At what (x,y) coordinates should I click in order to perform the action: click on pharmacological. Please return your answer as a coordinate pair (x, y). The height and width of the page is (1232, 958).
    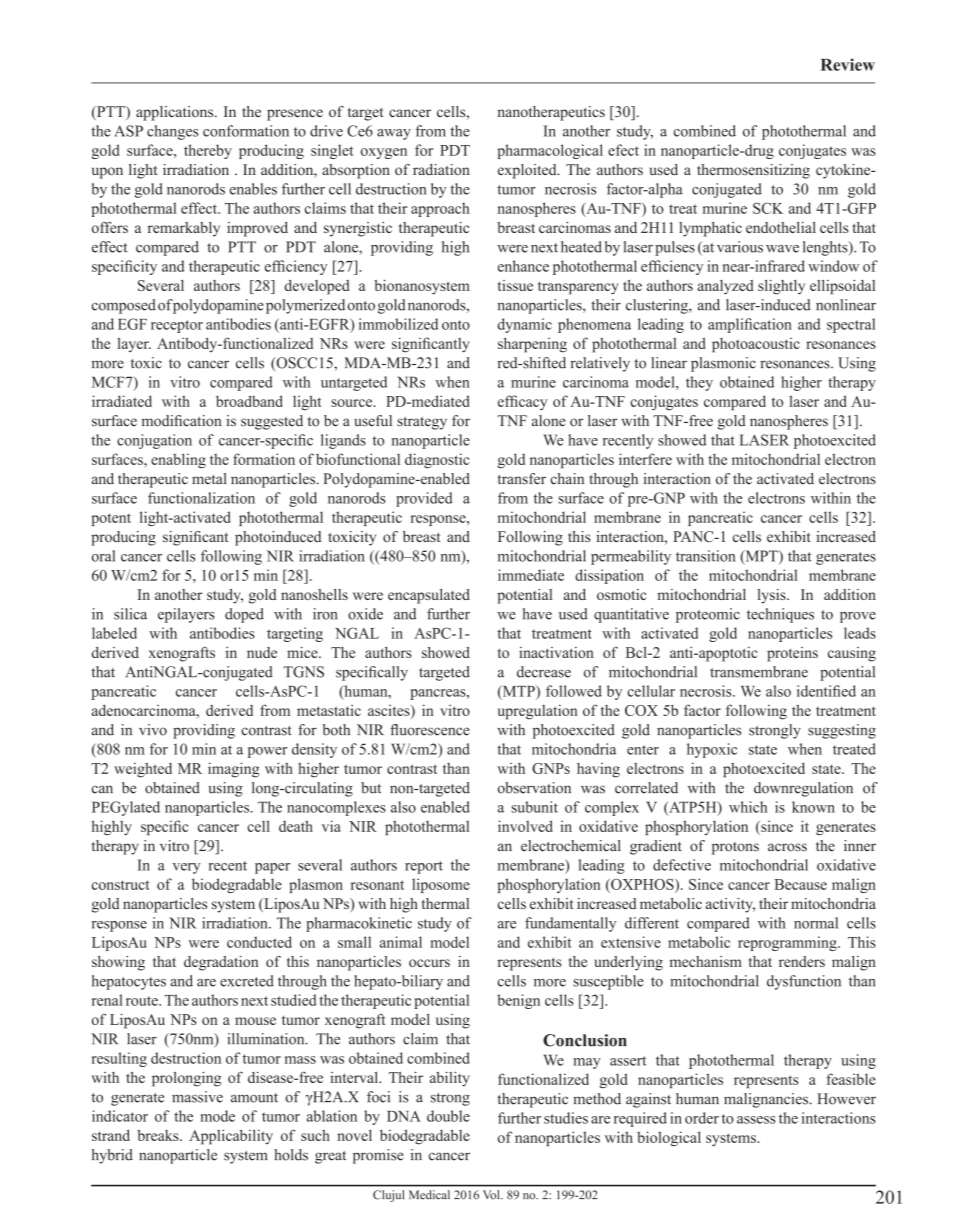
    Looking at the image, I should click on (550, 151).
